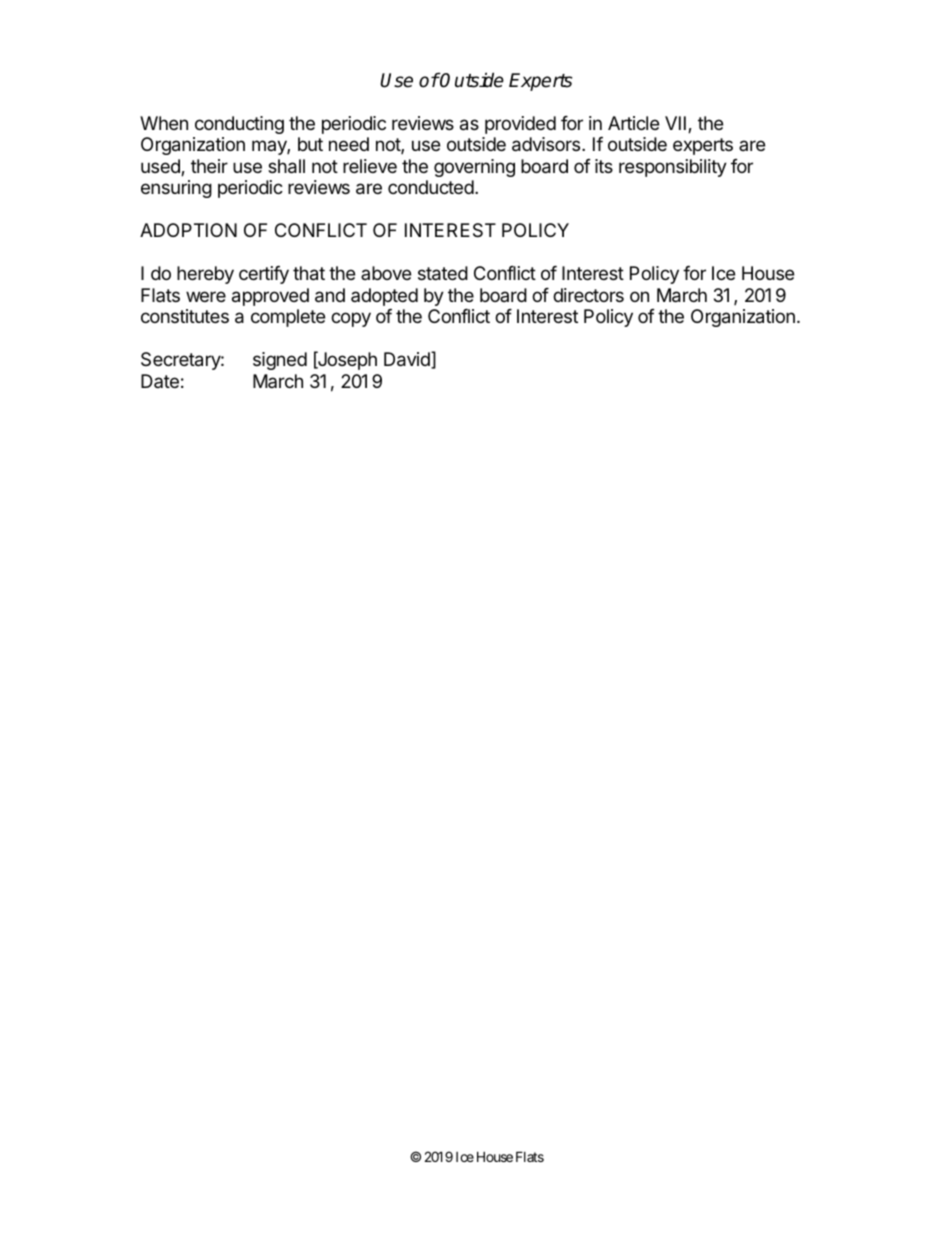 This document has height=1233, width=952. Describe the element at coordinates (431, 187) in the document. I see `conducted` at that location.
